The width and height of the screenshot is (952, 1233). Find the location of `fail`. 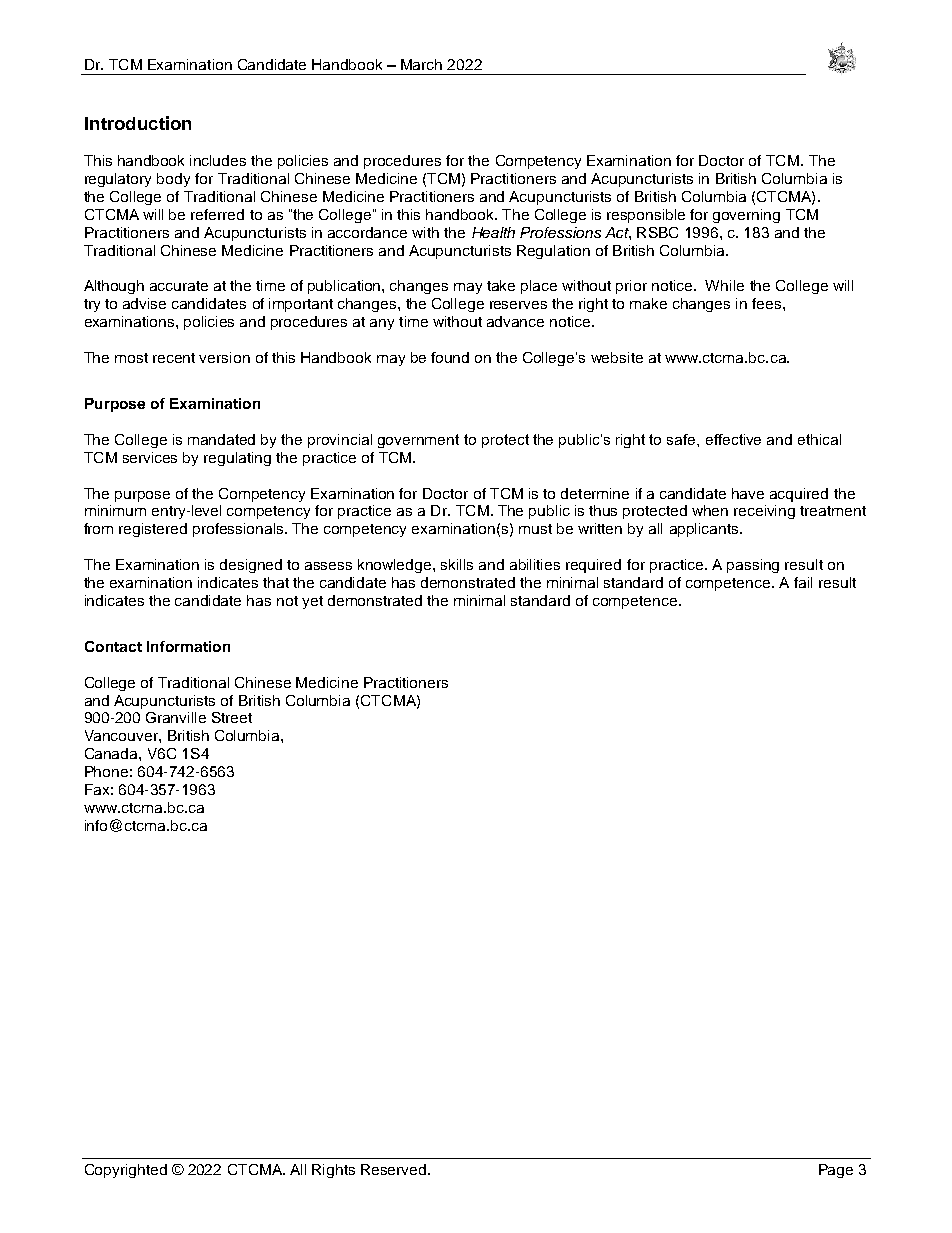

fail is located at coordinates (803, 582).
